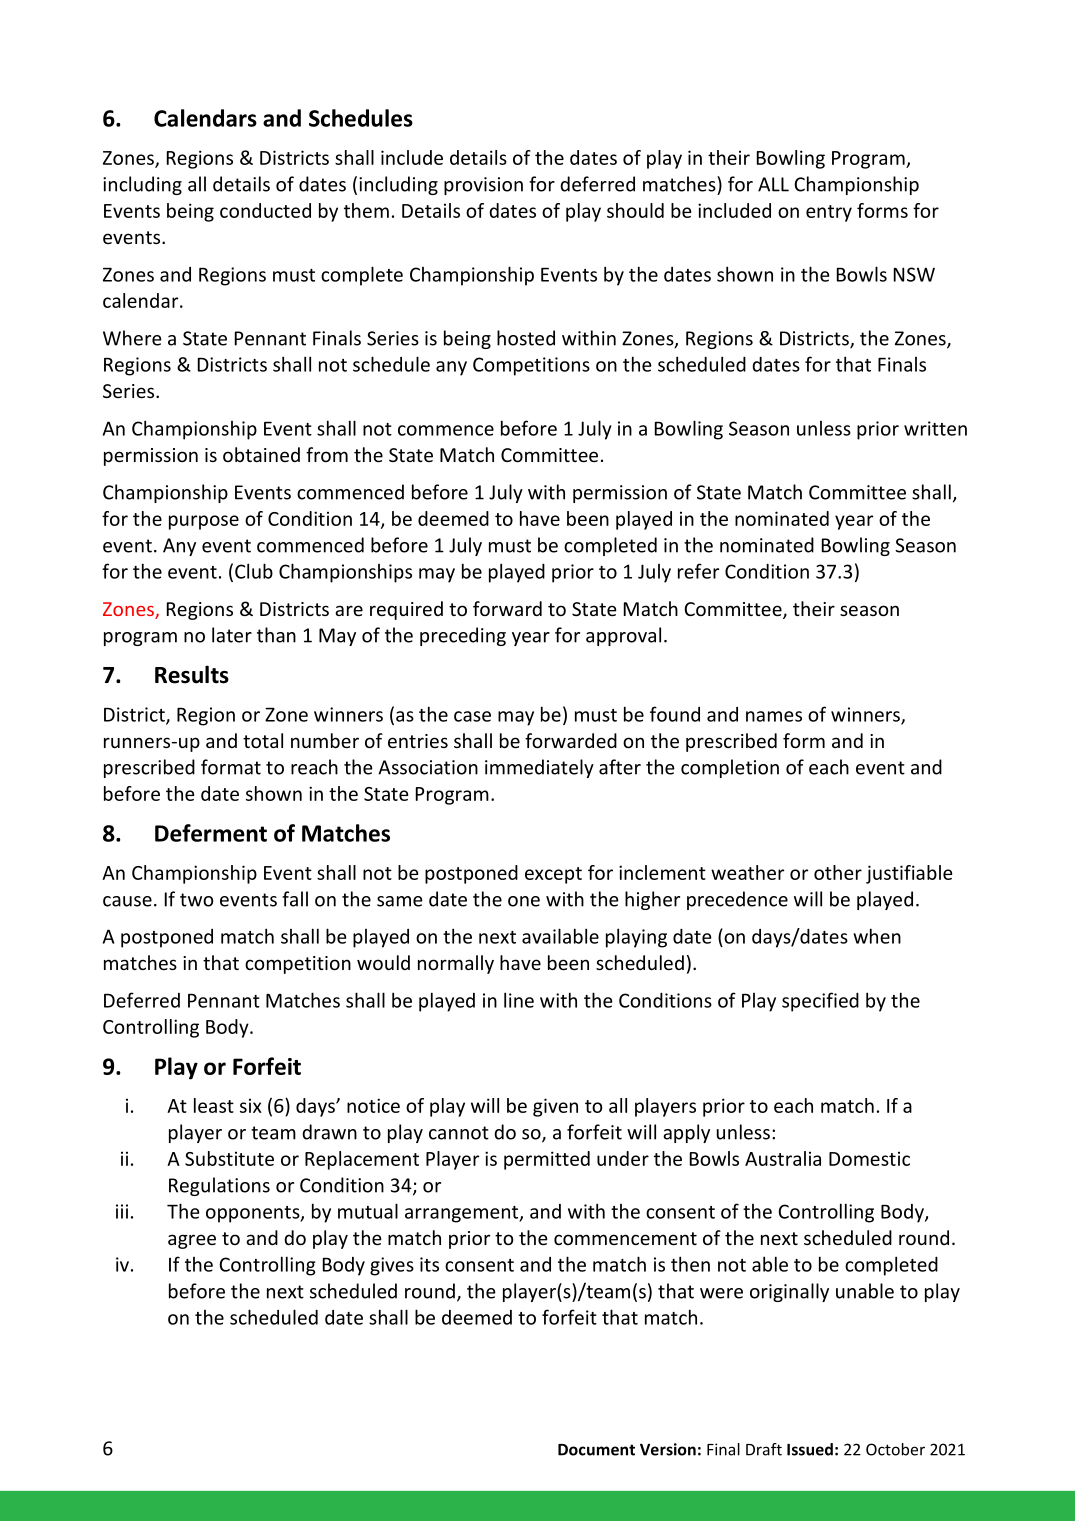 The image size is (1075, 1521). I want to click on line, so click(519, 1000).
